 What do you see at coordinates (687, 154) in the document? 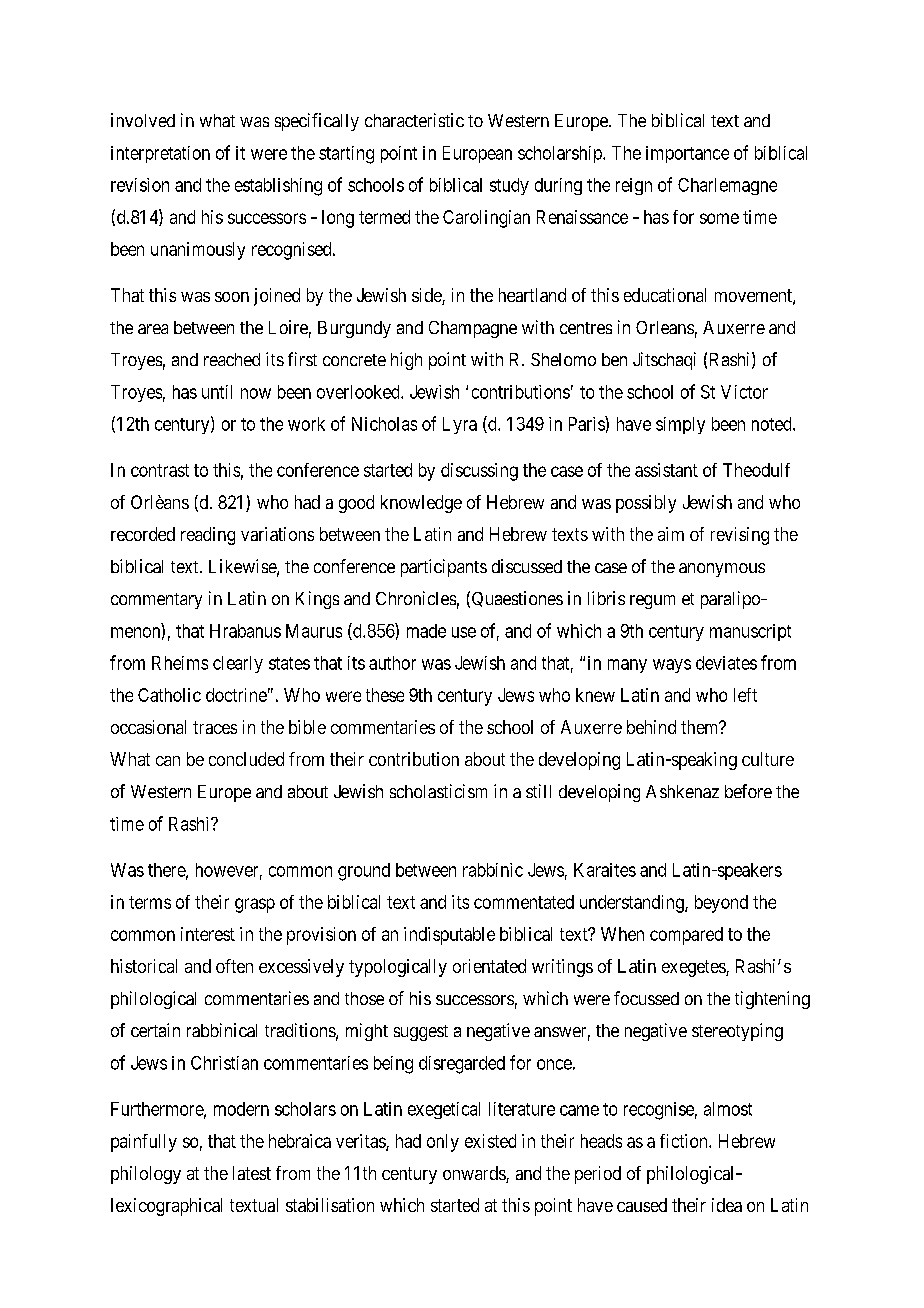
I see `importance` at bounding box center [687, 154].
